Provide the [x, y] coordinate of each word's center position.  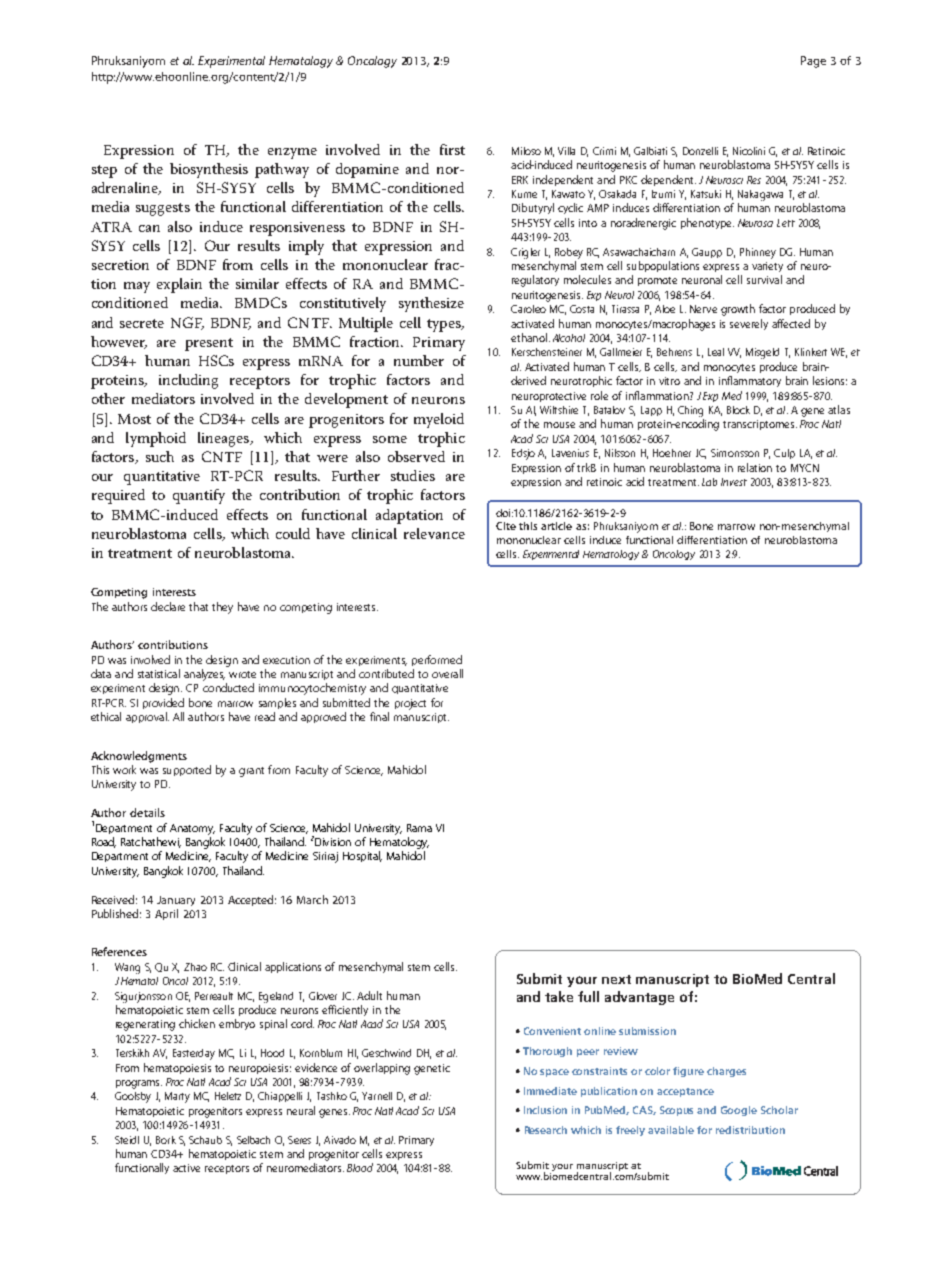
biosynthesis [209, 170]
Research [546, 1130]
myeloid [439, 420]
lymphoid [156, 439]
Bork [166, 1140]
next [616, 979]
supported [187, 770]
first [452, 149]
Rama [419, 828]
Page [813, 62]
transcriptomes [760, 425]
